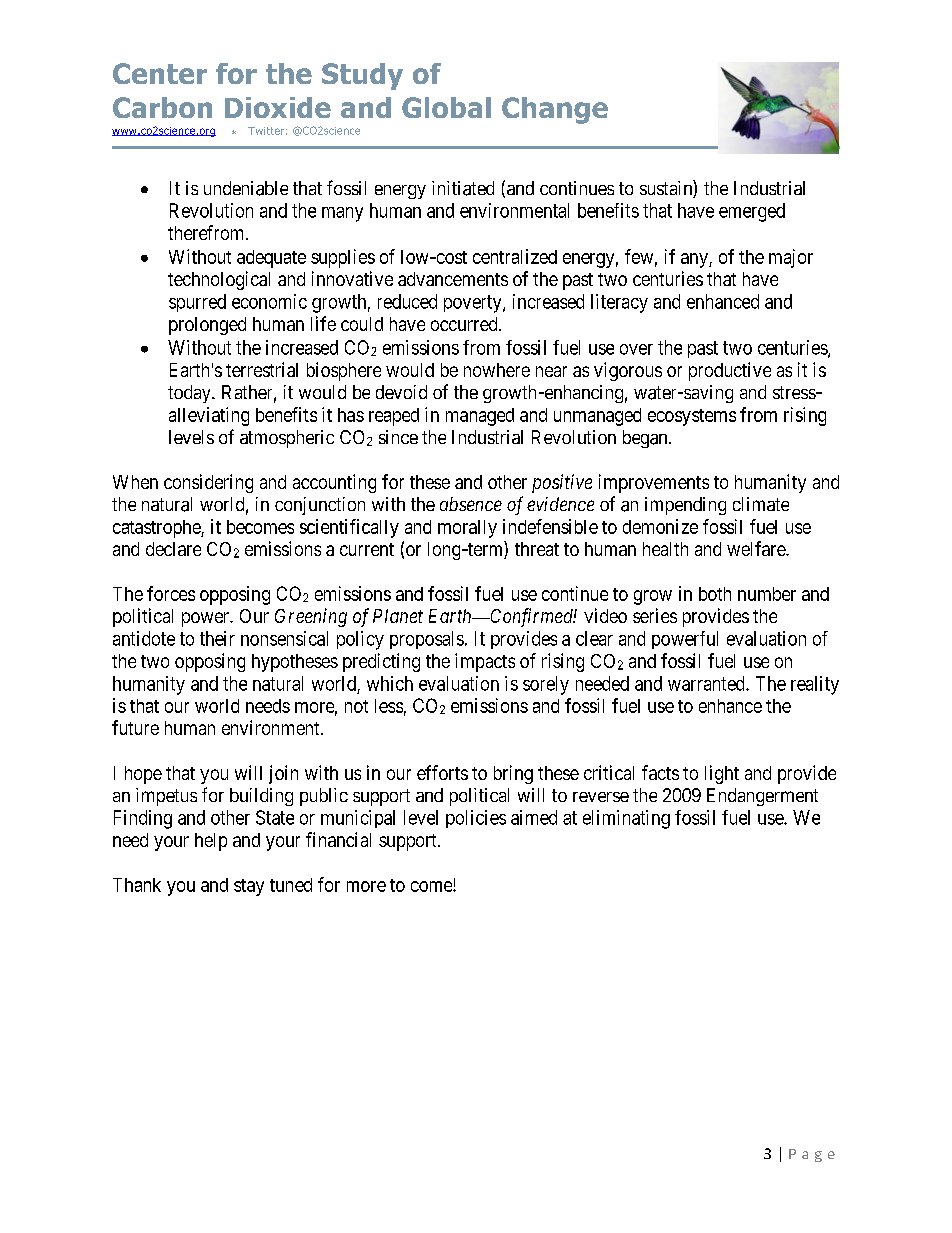 This screenshot has width=952, height=1233. I want to click on Change, so click(555, 110).
